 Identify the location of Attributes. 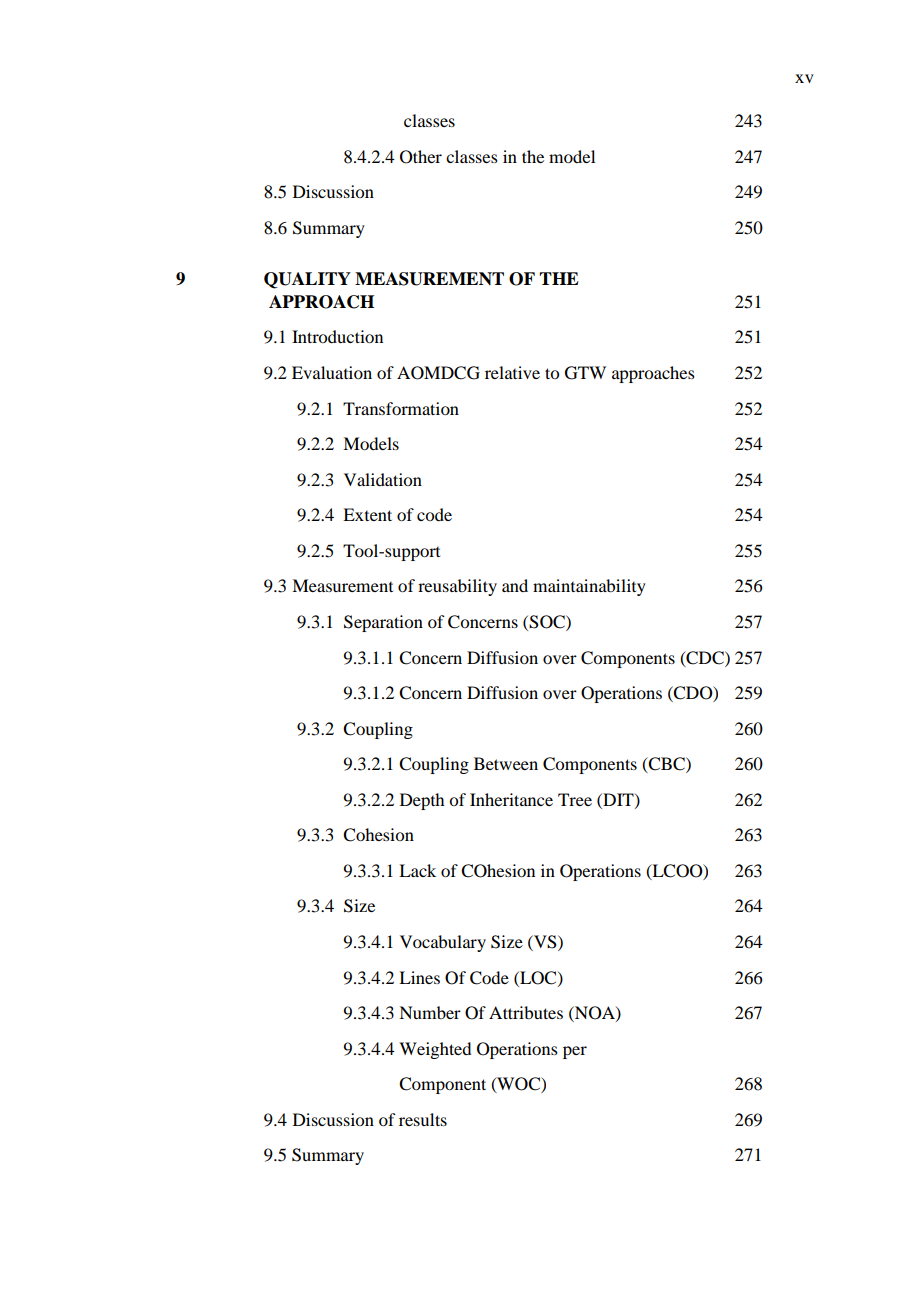
(526, 1012).
